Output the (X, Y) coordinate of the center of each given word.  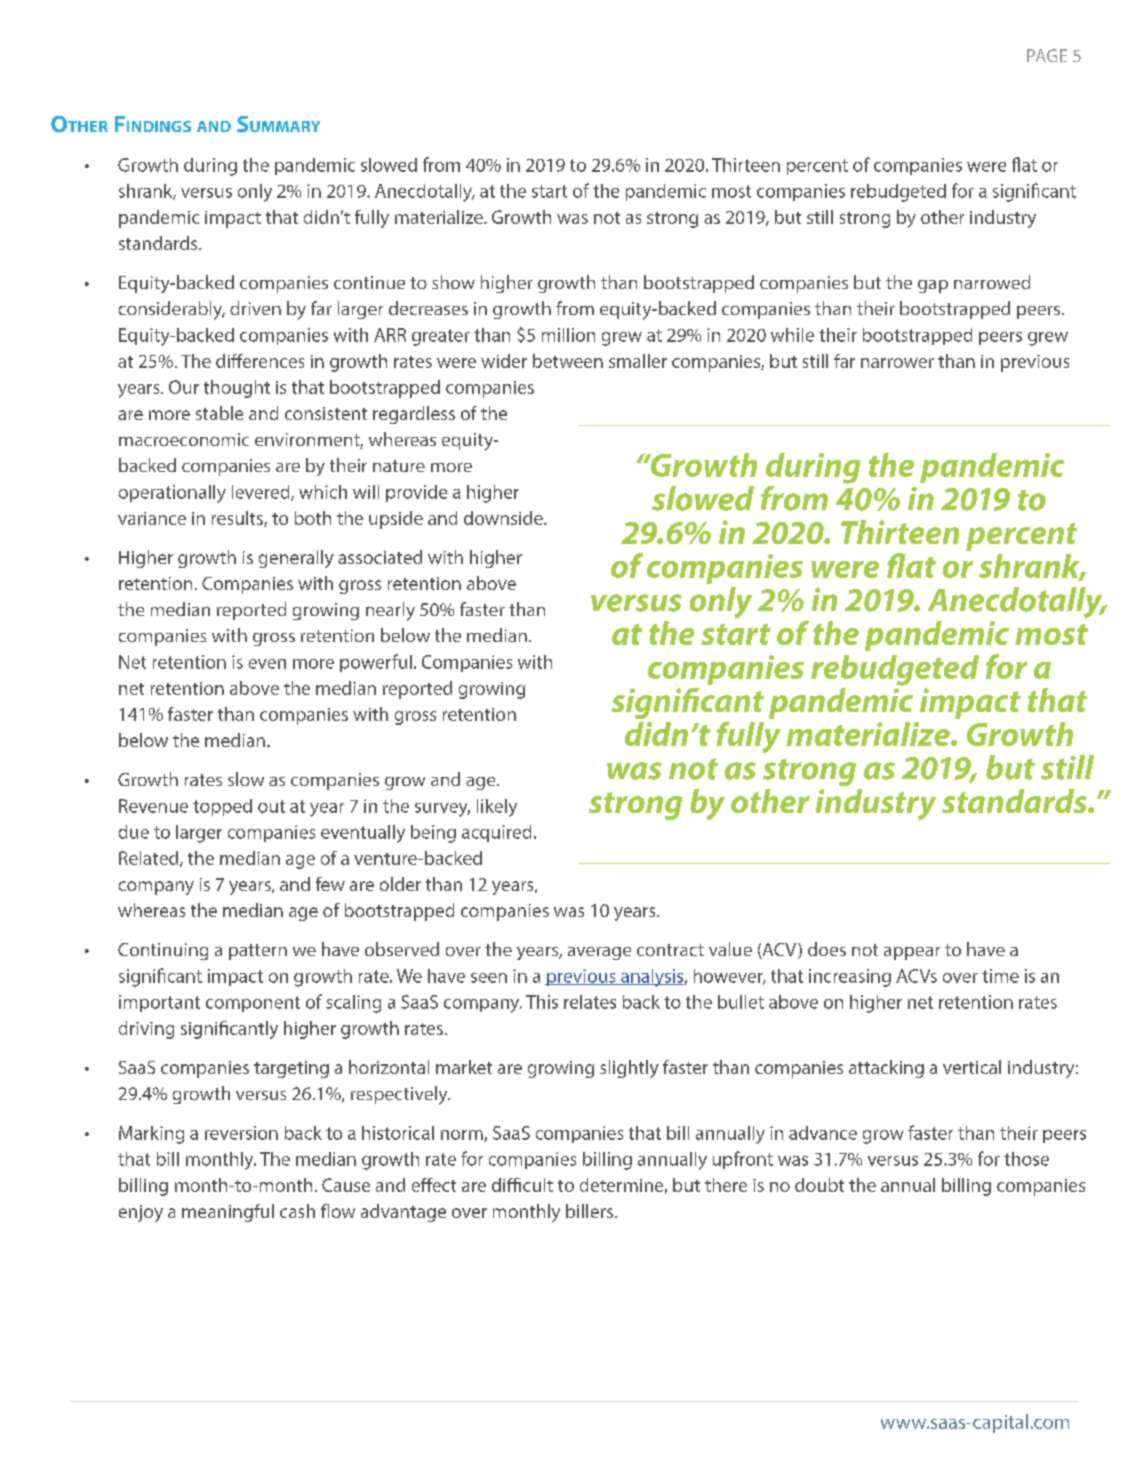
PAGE (1047, 55)
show (453, 282)
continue (369, 282)
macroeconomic (184, 439)
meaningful (228, 1213)
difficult (522, 1185)
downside (504, 518)
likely (497, 808)
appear (912, 953)
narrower (897, 363)
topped (222, 807)
